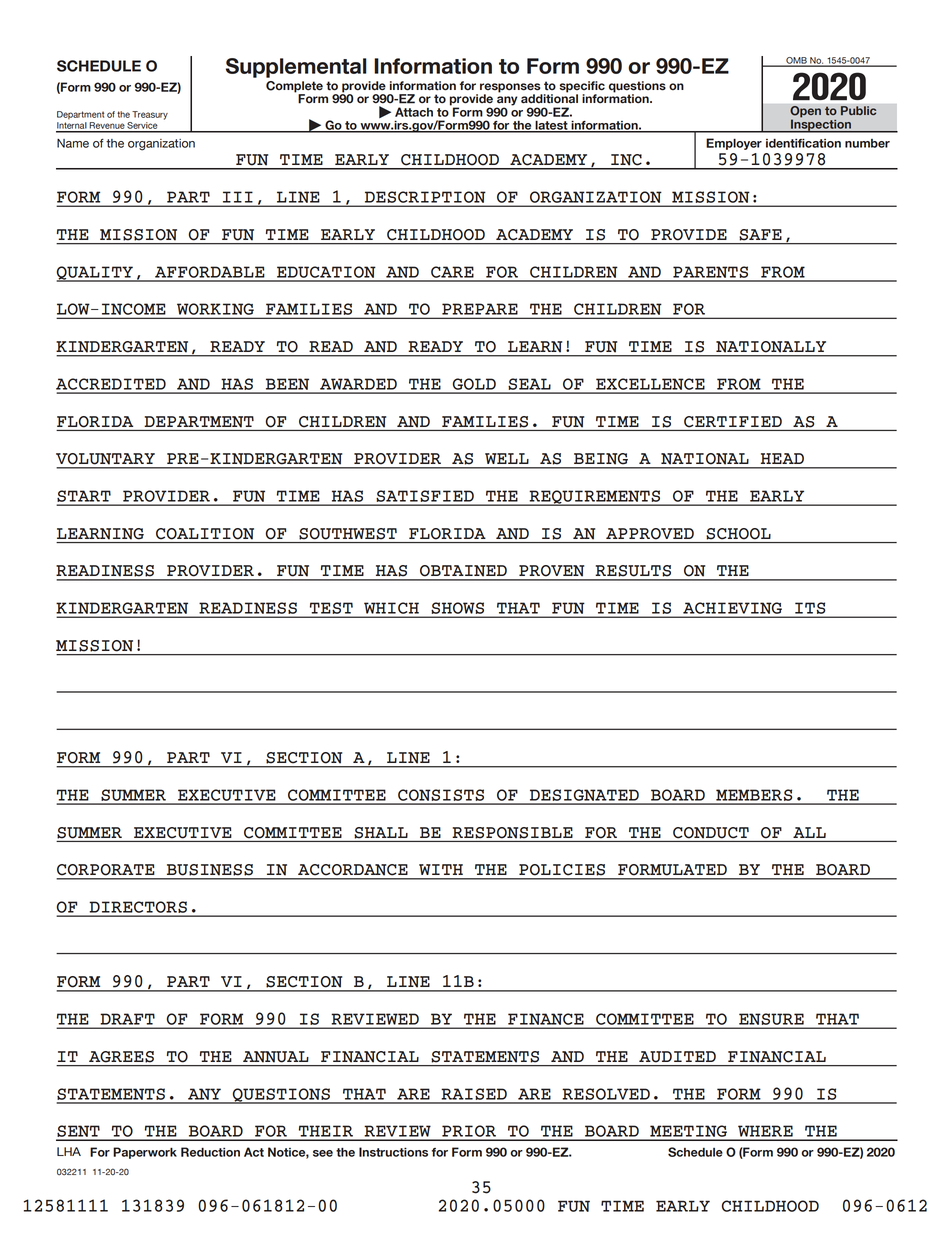 The height and width of the page is (1233, 952). What do you see at coordinates (733, 422) in the page?
I see `CERTIFIED` at bounding box center [733, 422].
